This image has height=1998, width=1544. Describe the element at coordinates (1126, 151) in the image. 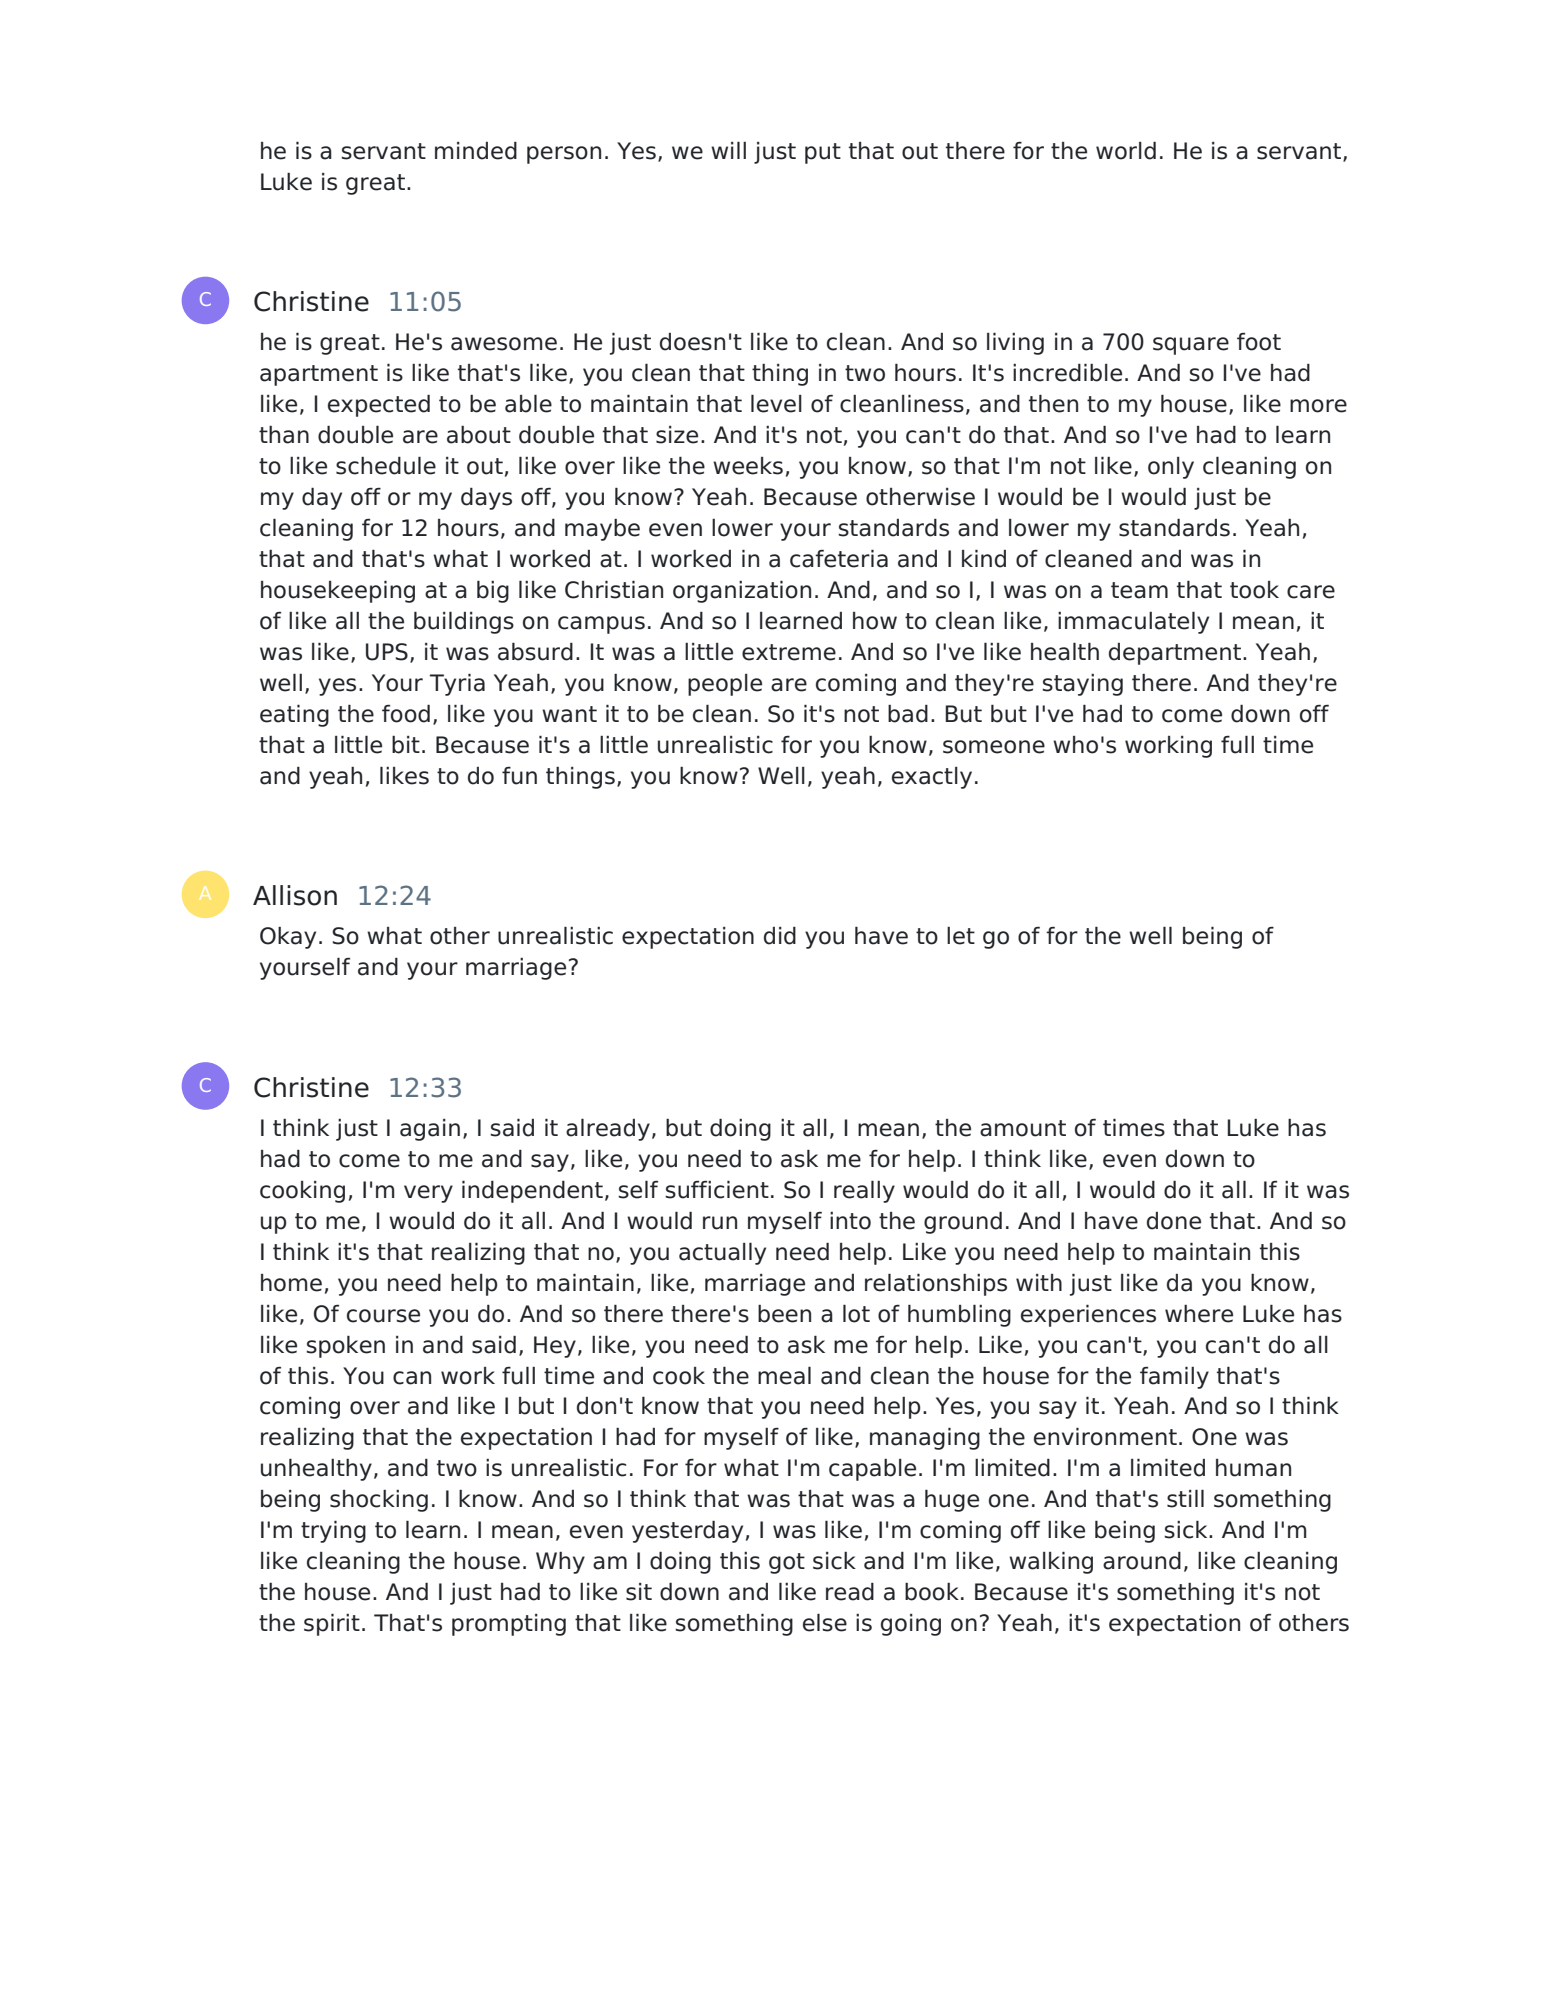

I see `world` at that location.
